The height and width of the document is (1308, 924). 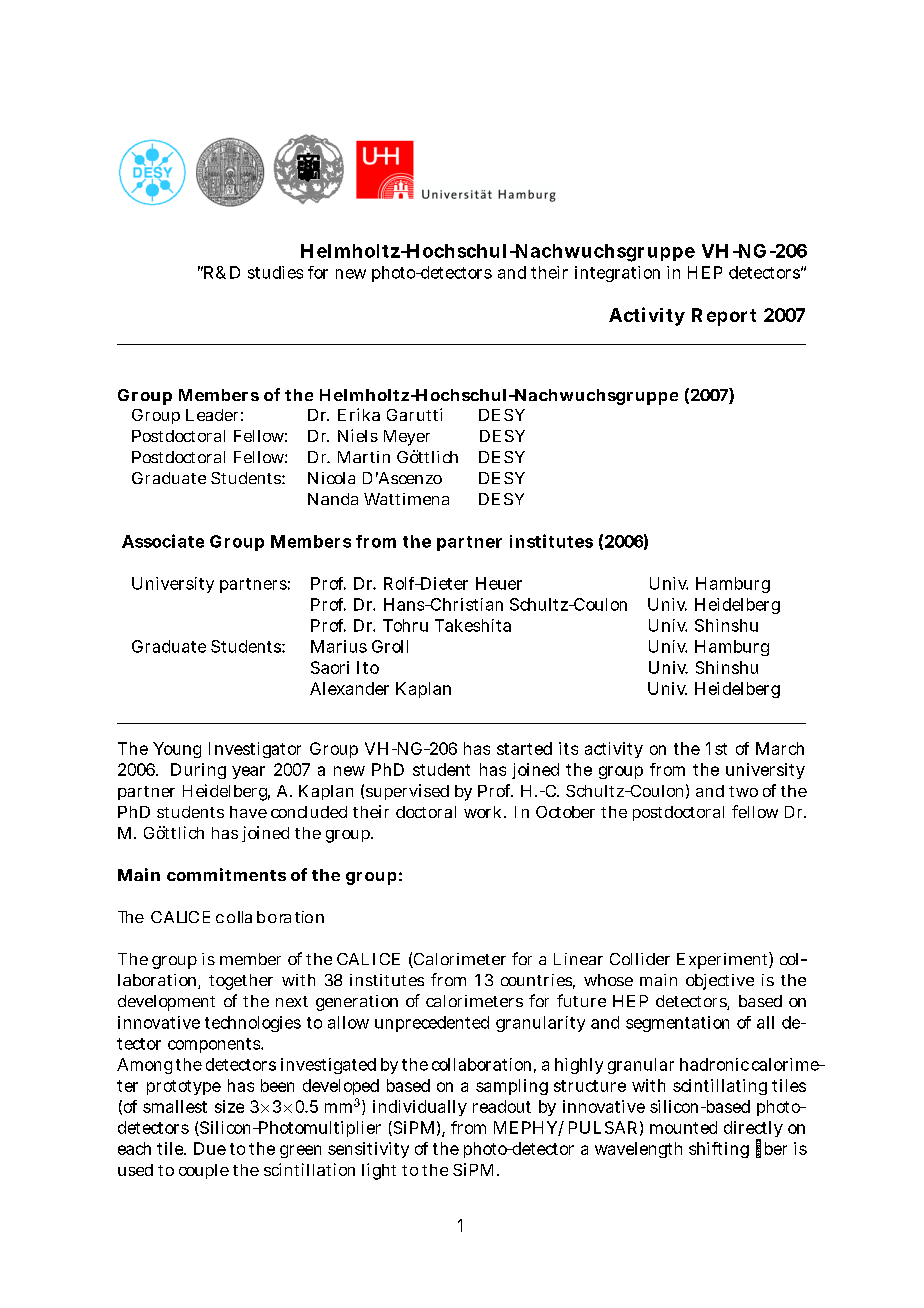 I want to click on Associate, so click(x=163, y=541).
